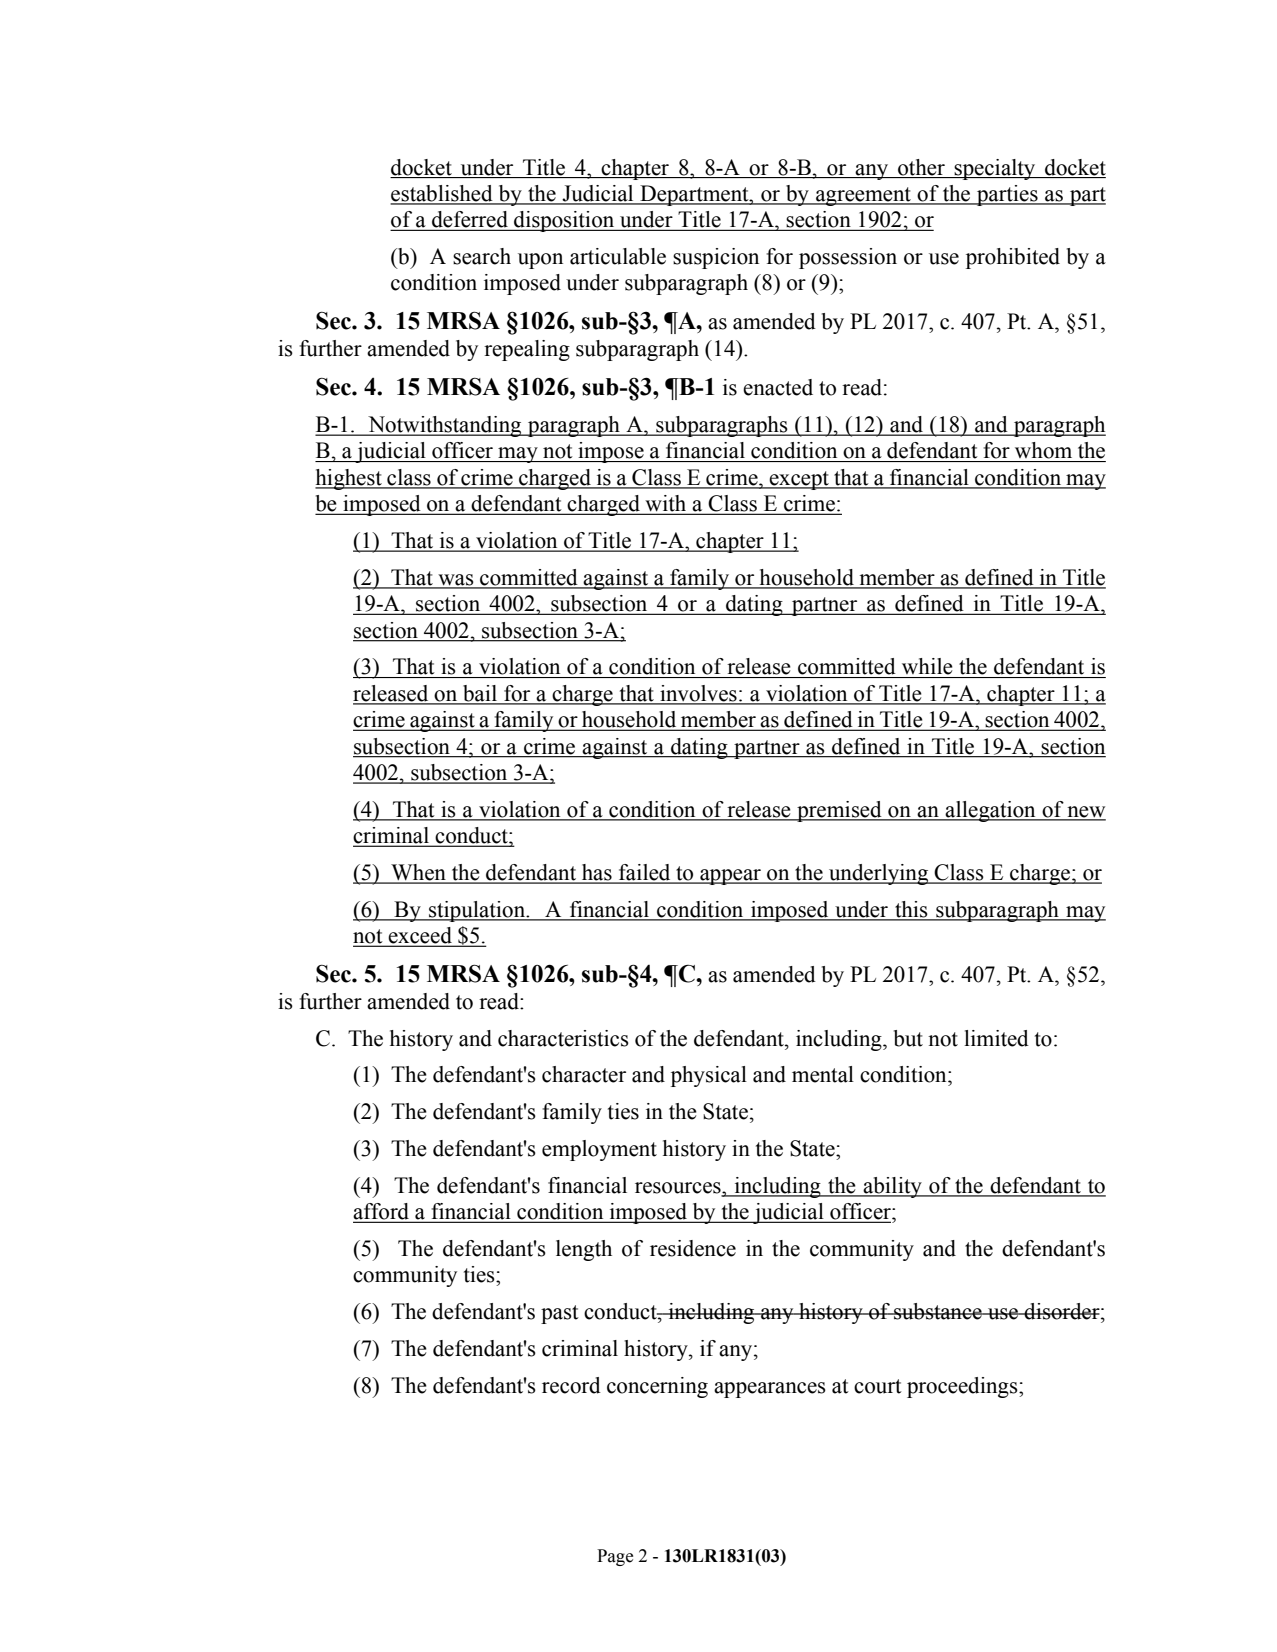 Image resolution: width=1277 pixels, height=1652 pixels. I want to click on concerning, so click(657, 1387).
